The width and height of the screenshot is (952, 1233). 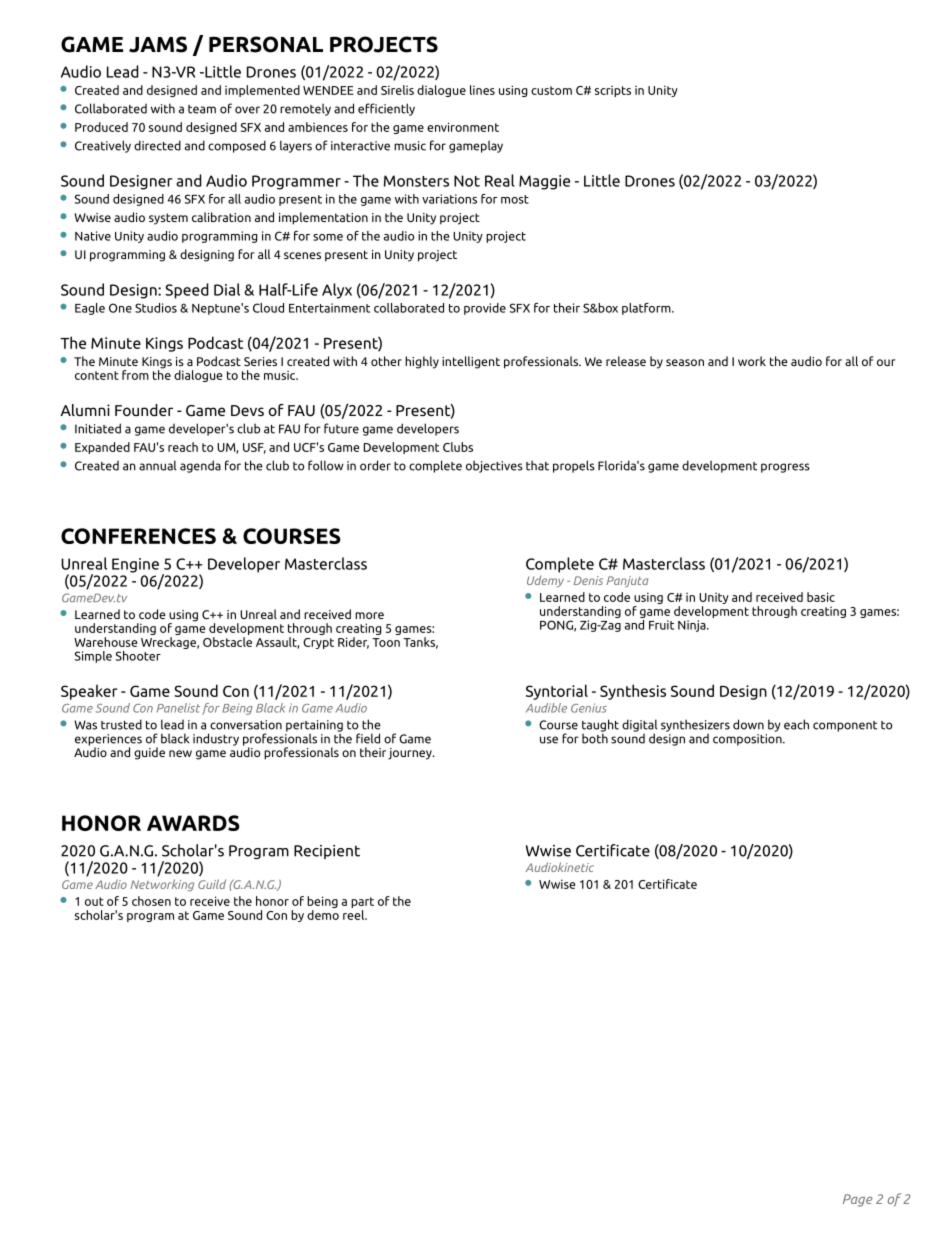 What do you see at coordinates (362, 904) in the screenshot?
I see `part` at bounding box center [362, 904].
